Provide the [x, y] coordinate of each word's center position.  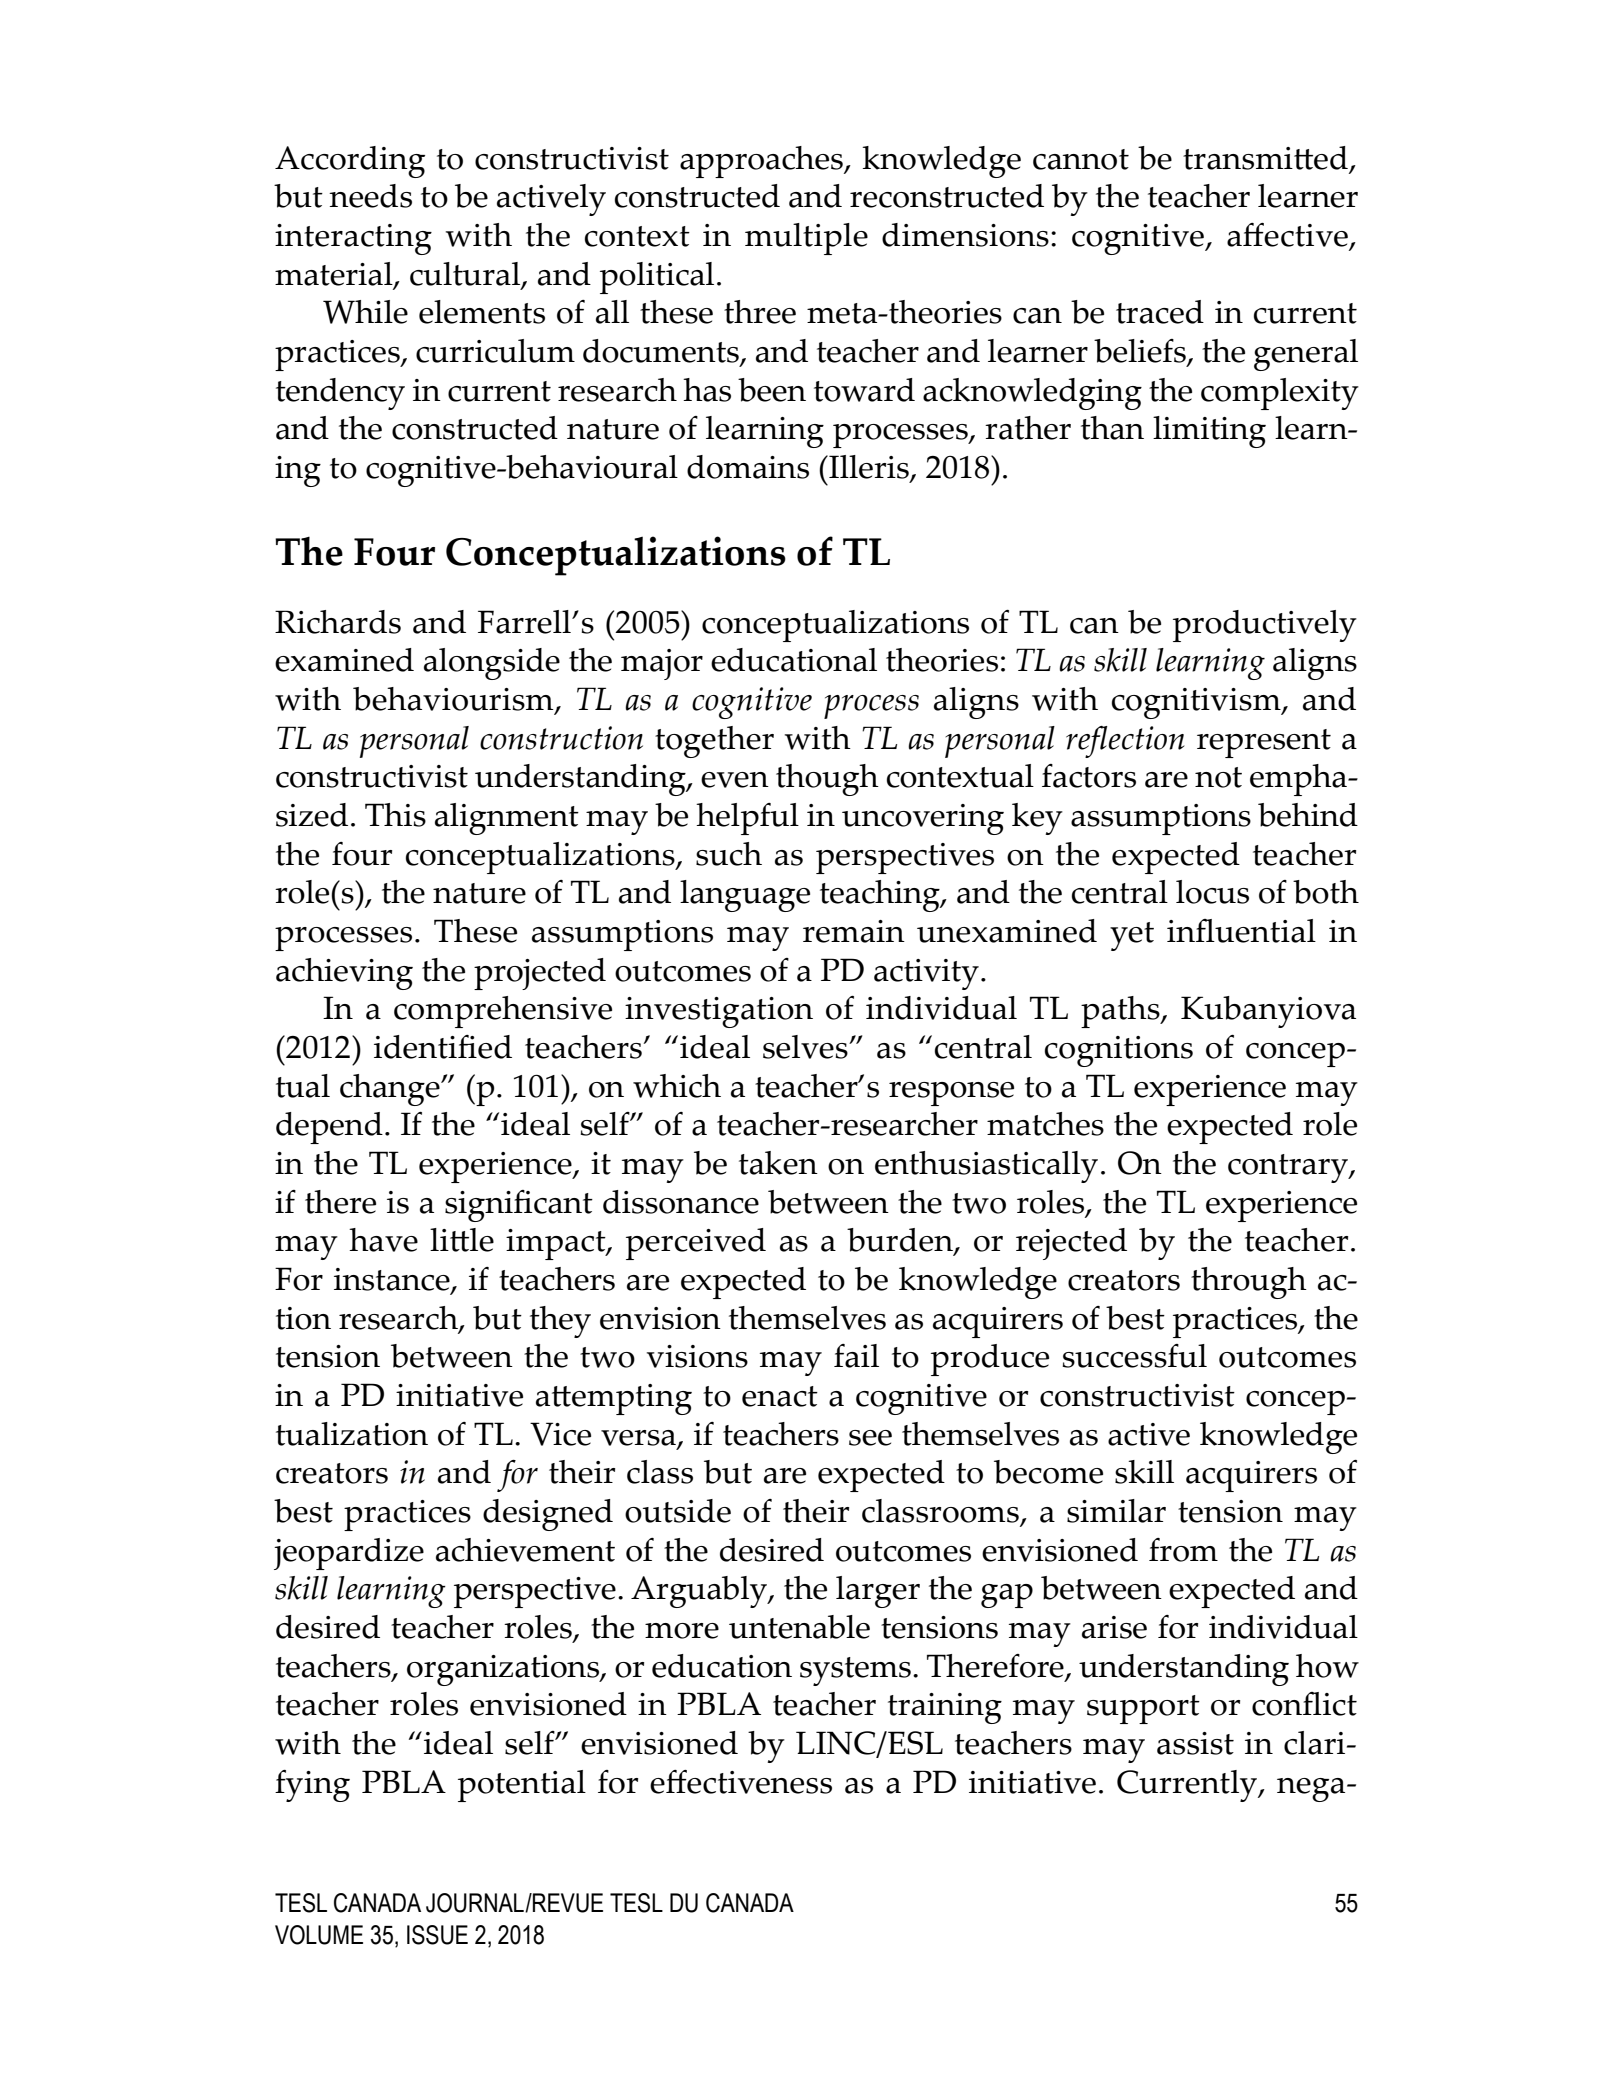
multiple [806, 239]
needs [370, 196]
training [945, 1708]
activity [926, 974]
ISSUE [437, 1935]
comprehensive [503, 1012]
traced [1160, 312]
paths [1121, 1012]
